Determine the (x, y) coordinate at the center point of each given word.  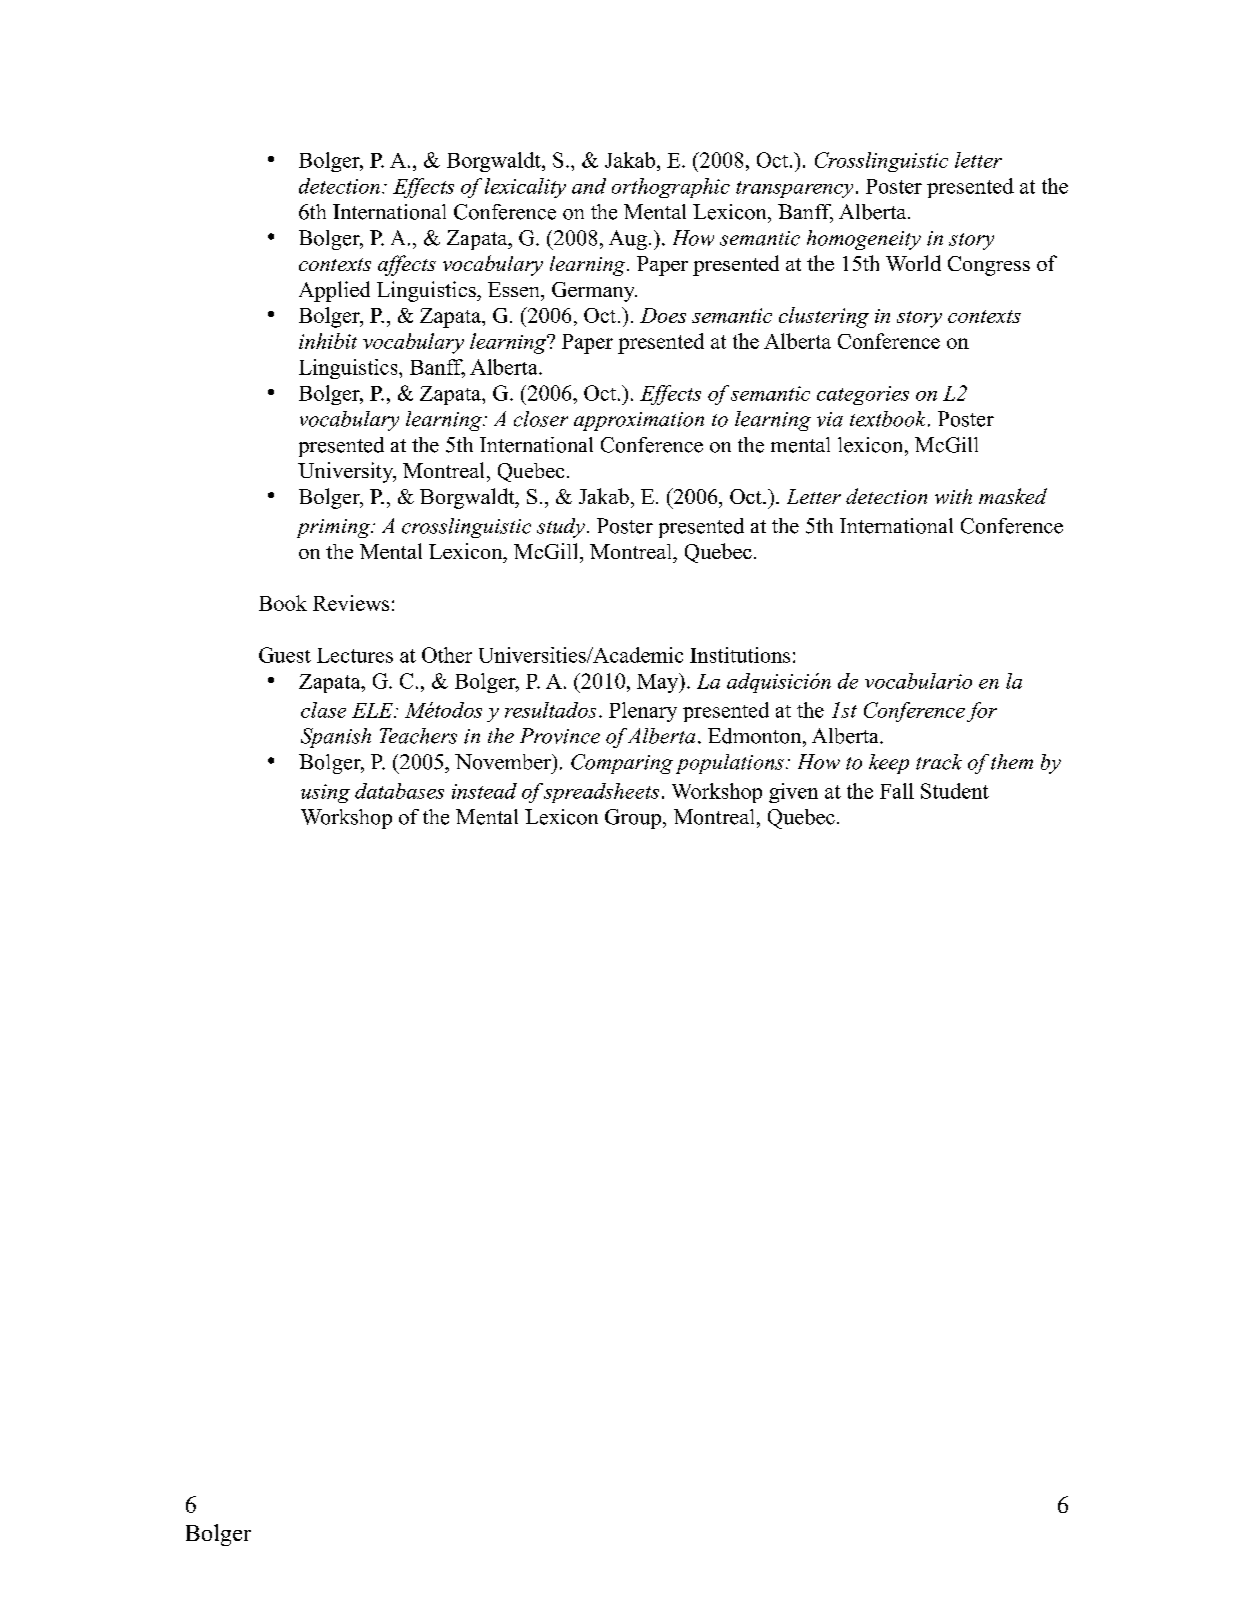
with (953, 496)
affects (407, 265)
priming (334, 528)
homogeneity (864, 240)
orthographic (671, 188)
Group (633, 819)
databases (399, 791)
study (561, 528)
